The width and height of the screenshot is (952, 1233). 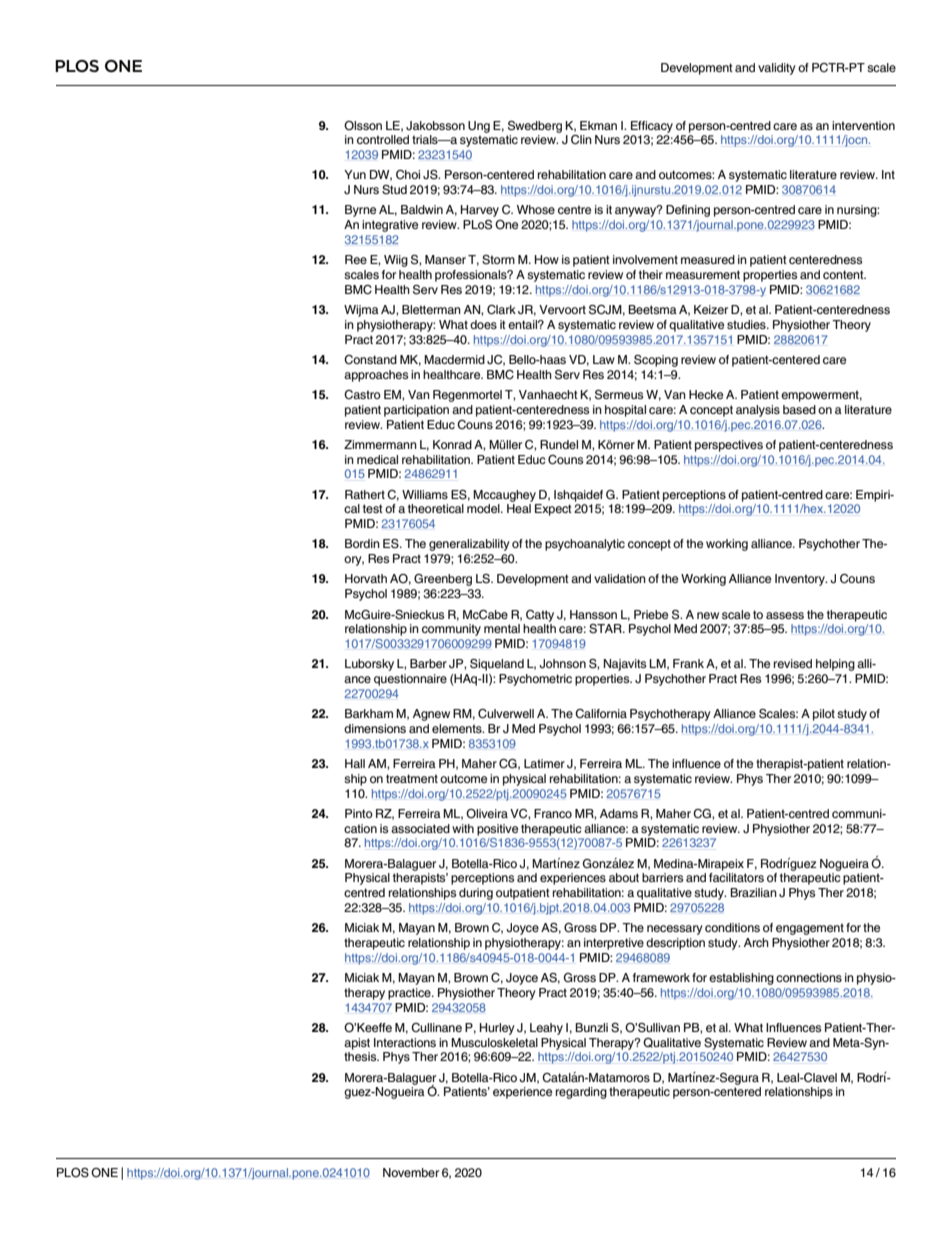 I want to click on controlled, so click(x=383, y=139).
